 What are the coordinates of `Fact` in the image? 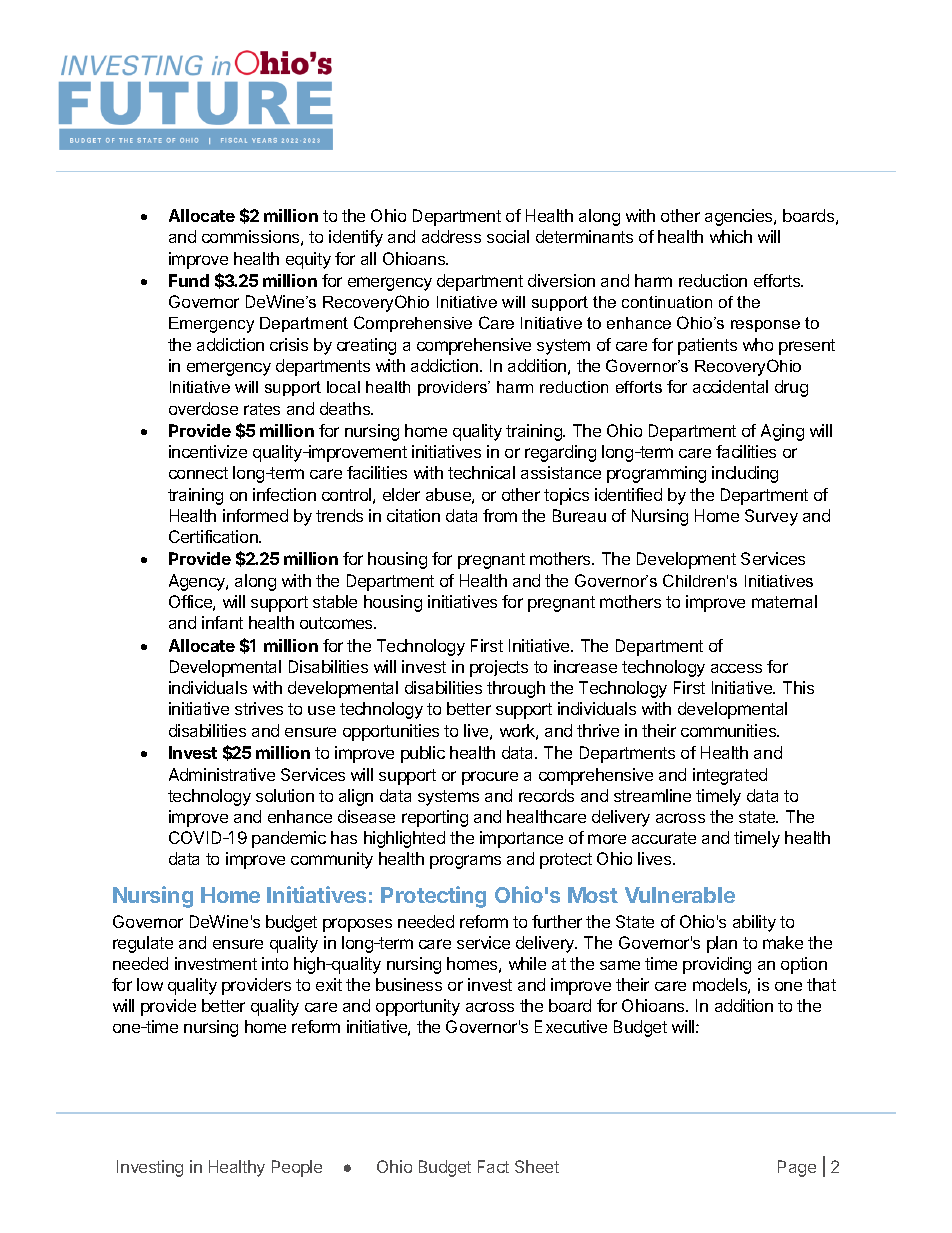 It's located at (493, 1166).
